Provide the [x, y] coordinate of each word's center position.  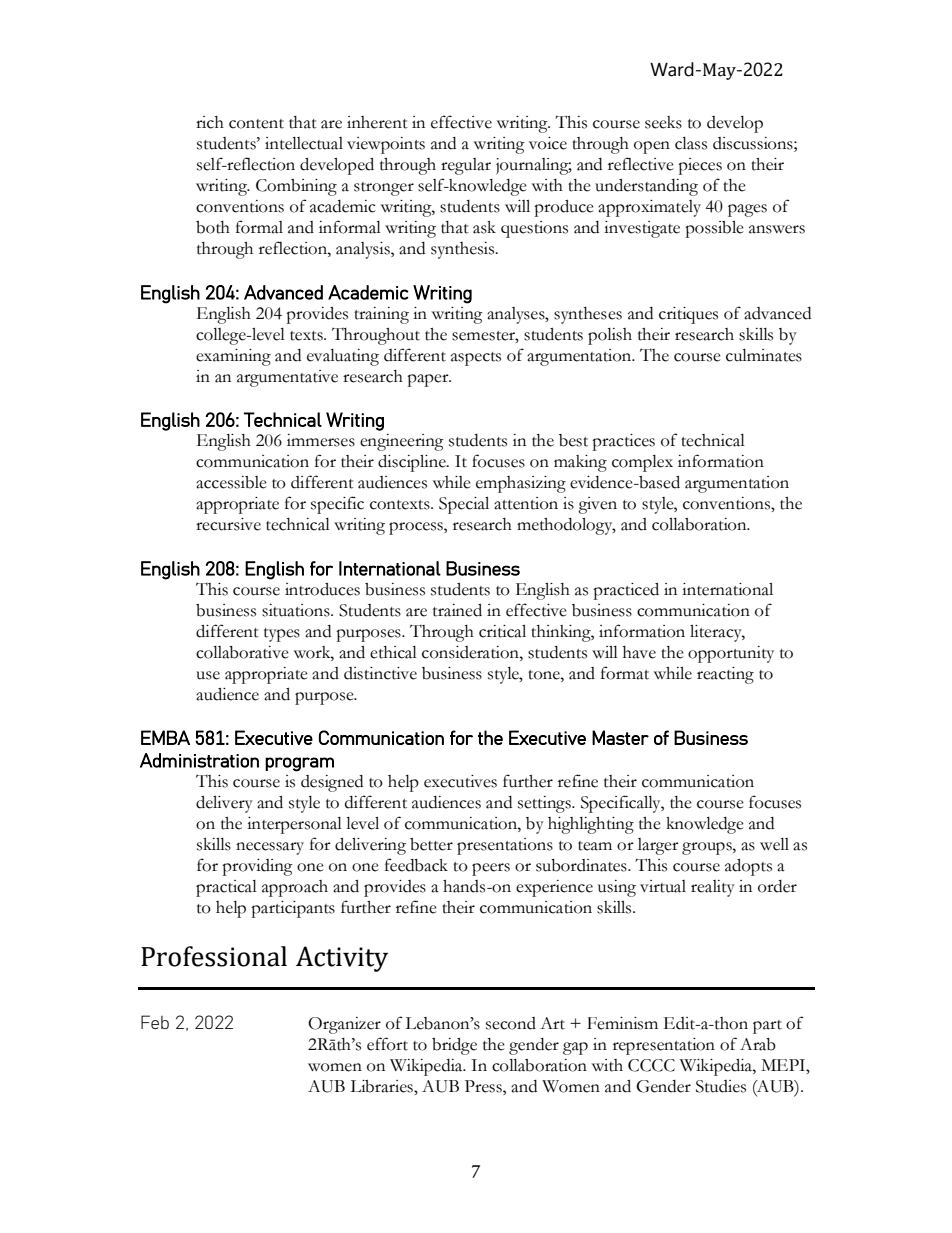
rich [210, 122]
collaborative [242, 652]
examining [233, 357]
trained [457, 610]
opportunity [731, 654]
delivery [224, 804]
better [431, 844]
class [691, 143]
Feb [155, 1022]
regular [466, 166]
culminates [764, 355]
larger [658, 846]
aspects [476, 359]
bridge [454, 1046]
